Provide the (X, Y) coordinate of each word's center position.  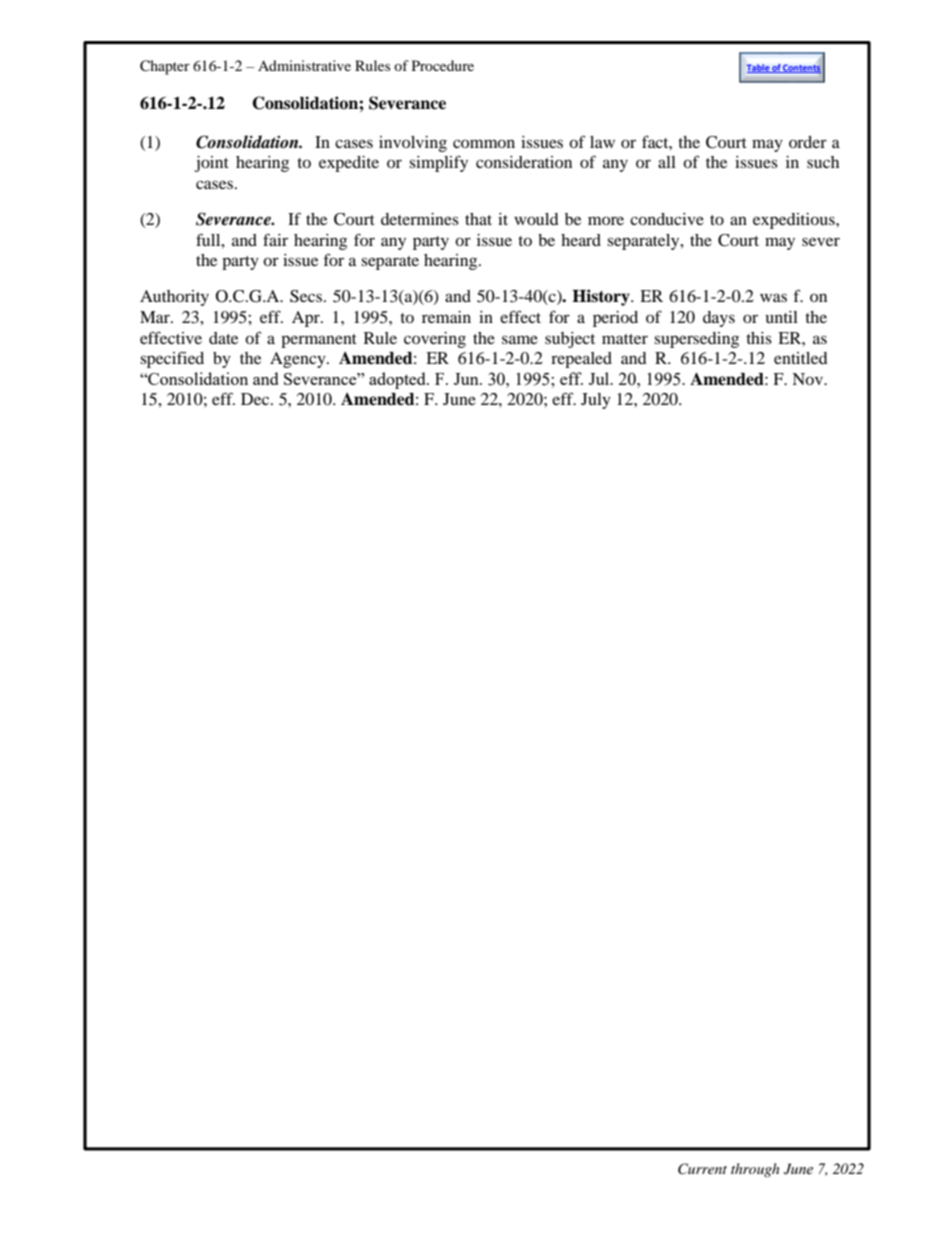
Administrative (304, 65)
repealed (581, 360)
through (755, 1170)
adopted (398, 380)
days (719, 319)
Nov (808, 379)
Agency (299, 360)
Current (702, 1169)
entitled (801, 358)
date (223, 338)
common (484, 143)
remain (446, 317)
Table (759, 68)
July (596, 401)
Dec (256, 399)
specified (172, 359)
